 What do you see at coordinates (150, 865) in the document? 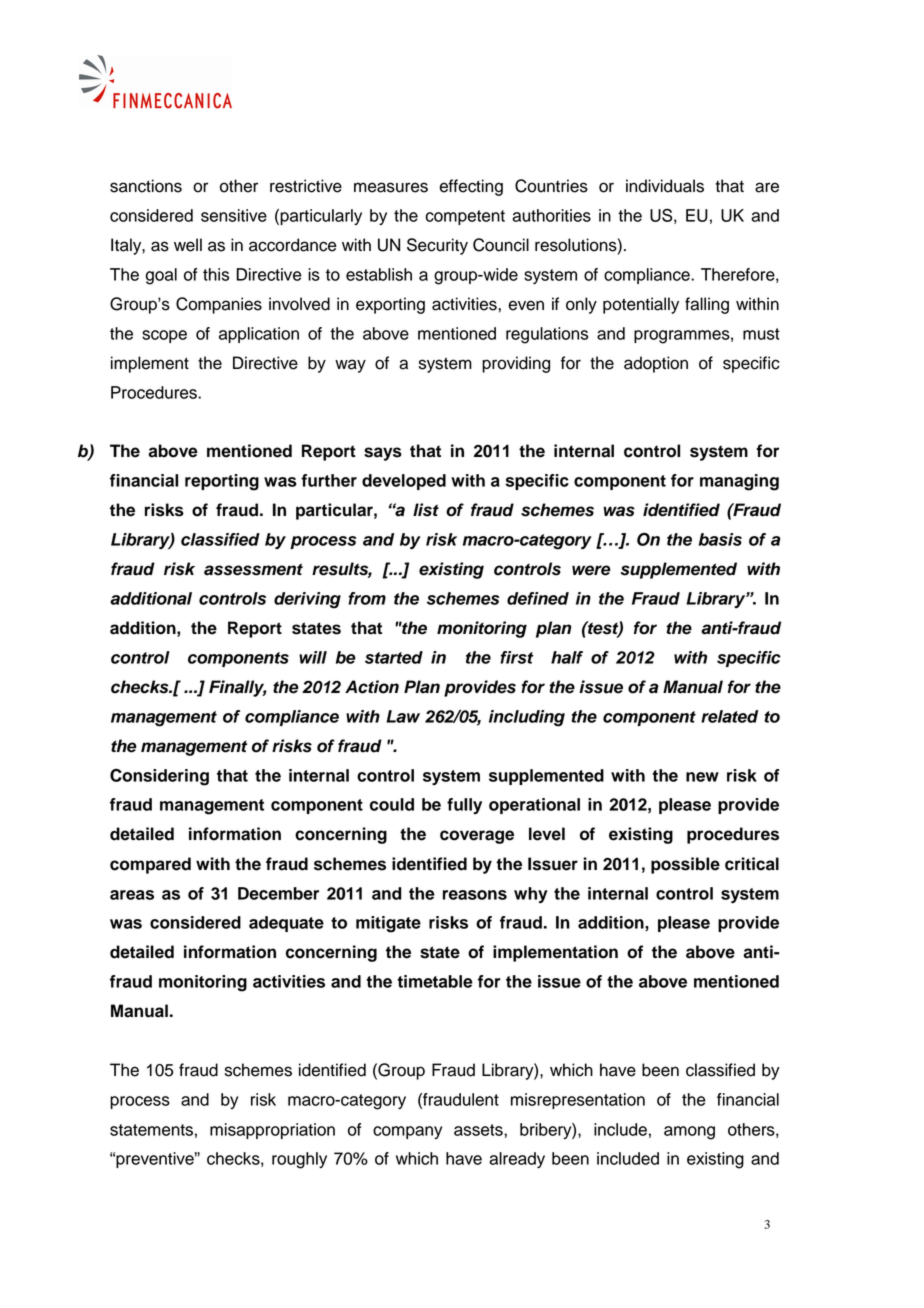
I see `compared` at bounding box center [150, 865].
